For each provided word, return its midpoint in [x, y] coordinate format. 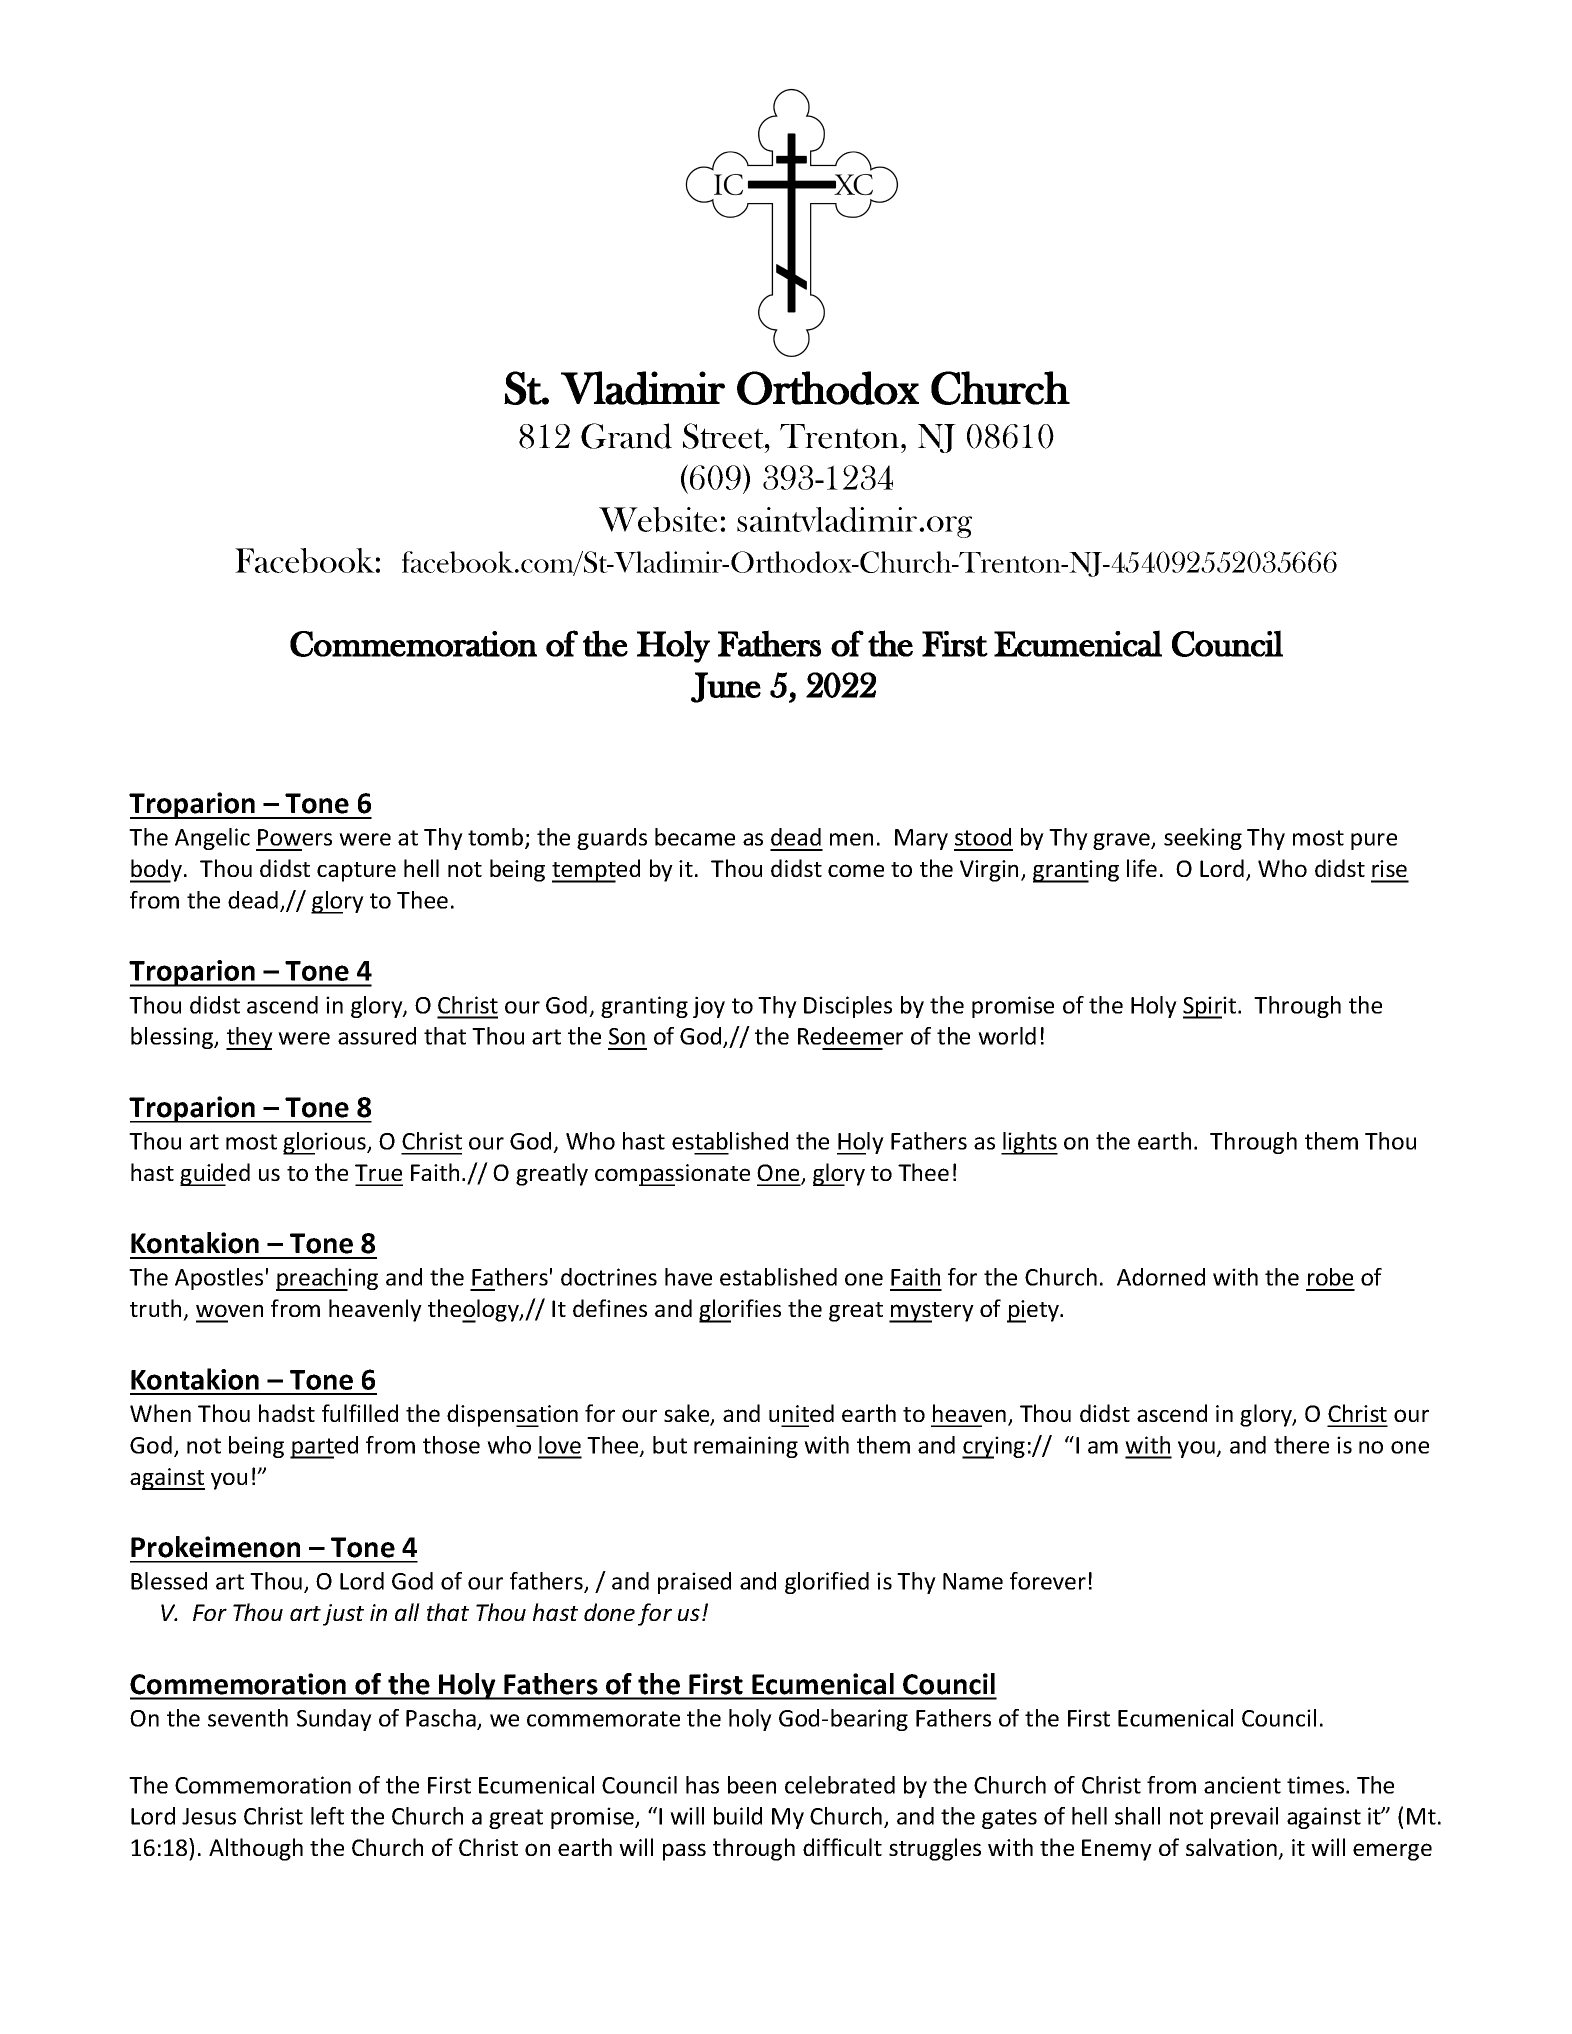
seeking [1203, 839]
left [327, 1816]
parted [324, 1447]
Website [658, 520]
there [1301, 1445]
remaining [746, 1447]
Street [725, 436]
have [688, 1277]
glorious [325, 1143]
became [695, 837]
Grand [626, 436]
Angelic [212, 839]
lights [1029, 1143]
